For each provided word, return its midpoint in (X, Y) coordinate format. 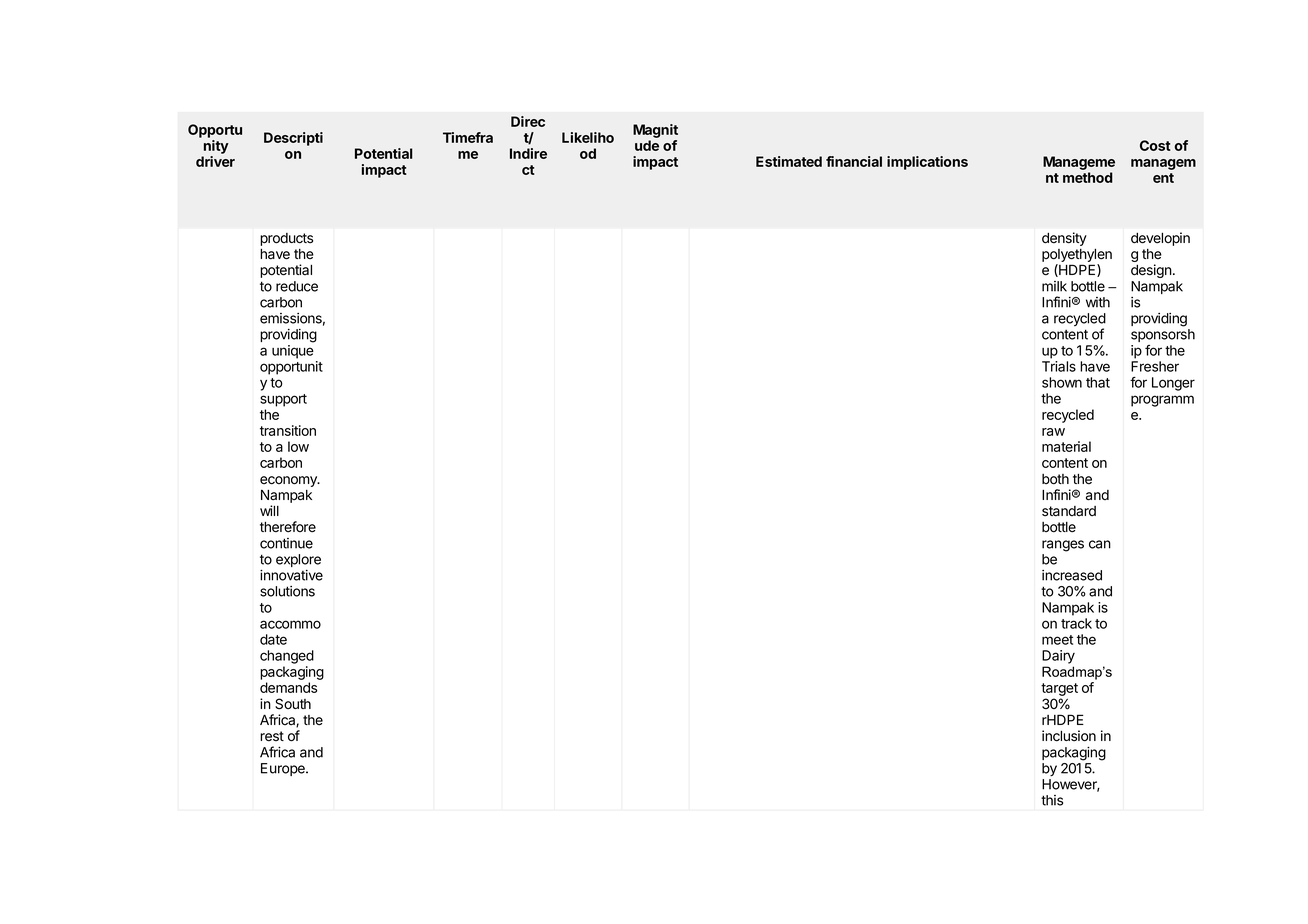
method (1088, 177)
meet (1057, 640)
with (1098, 302)
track (1076, 623)
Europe (284, 769)
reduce (297, 286)
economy (289, 483)
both (1055, 479)
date (273, 639)
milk (1054, 286)
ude (647, 145)
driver (215, 161)
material (1066, 446)
